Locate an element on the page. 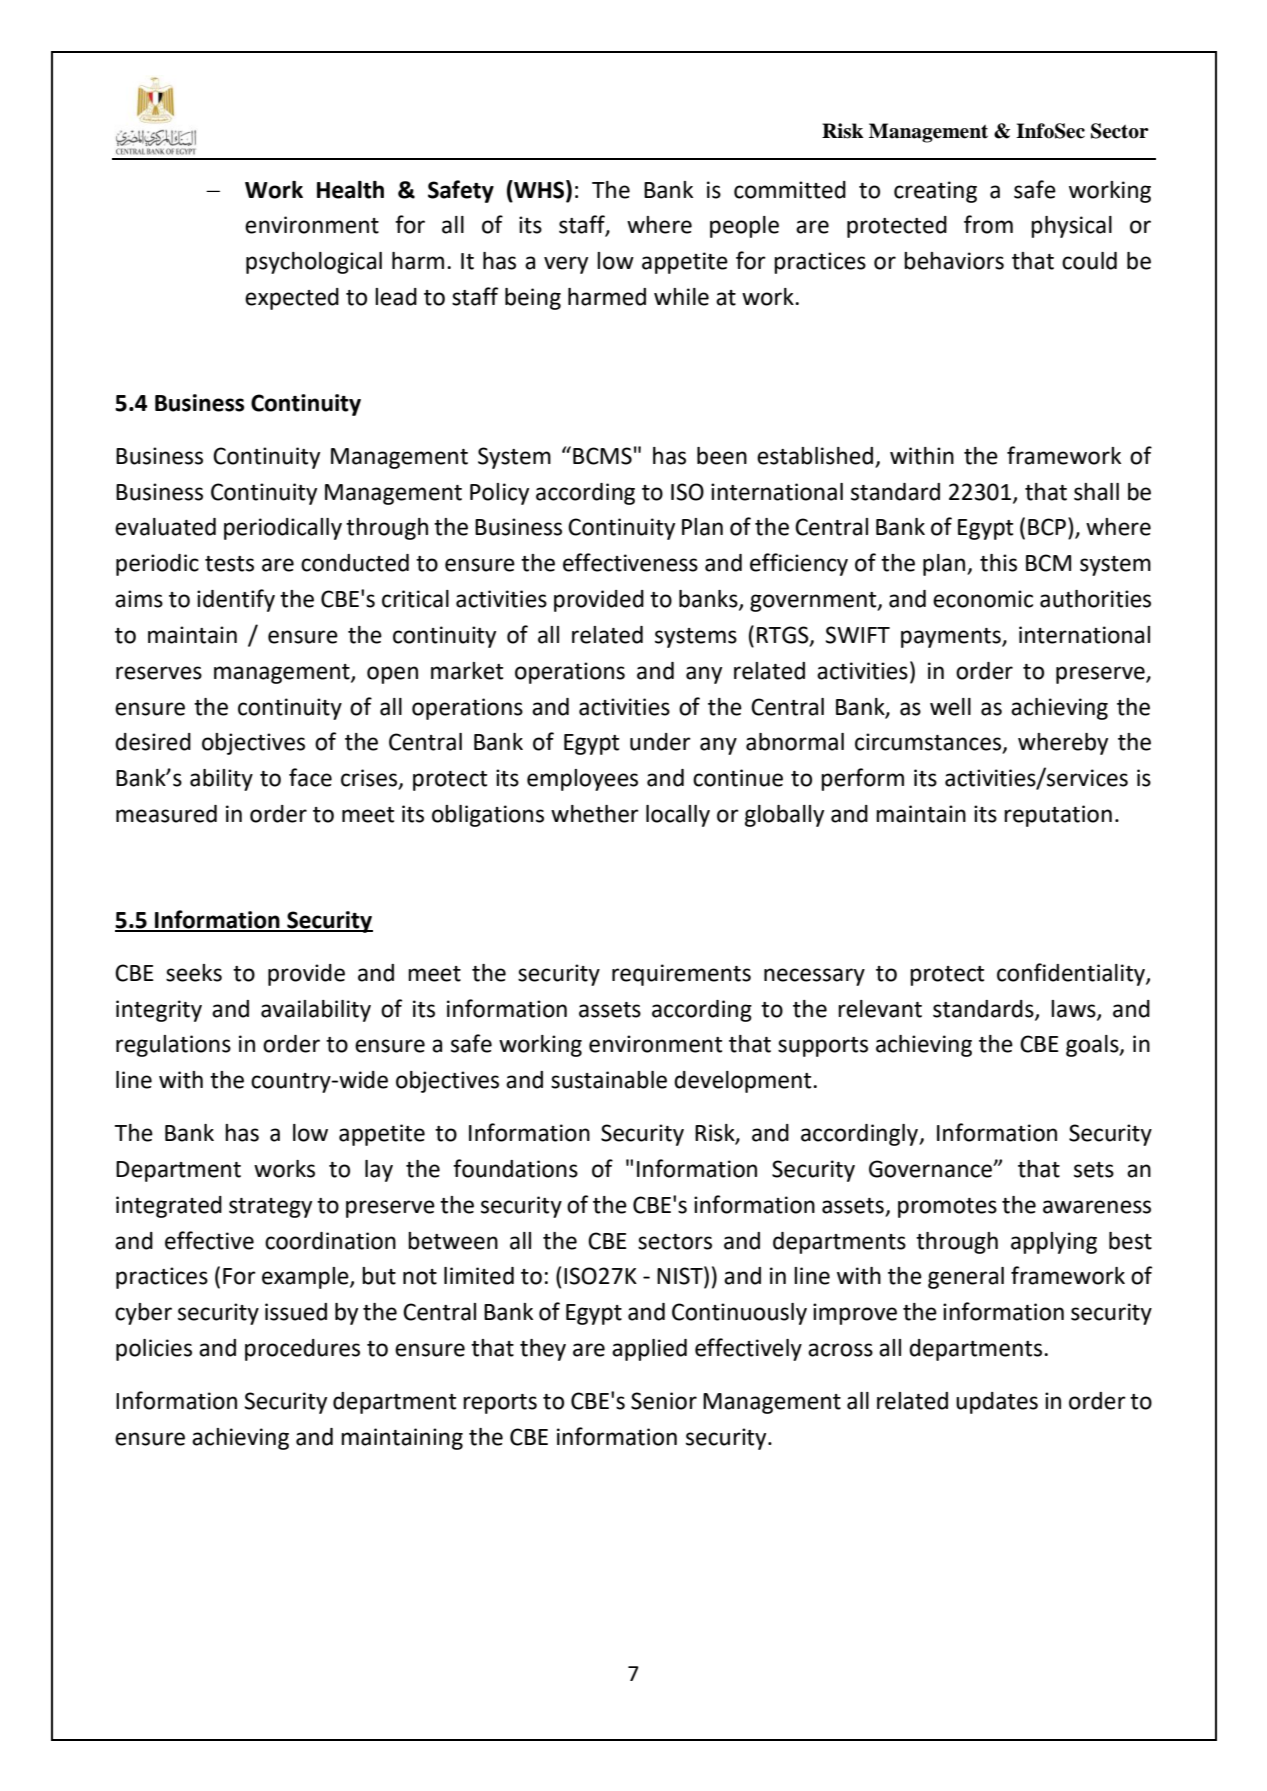 This page has height=1791, width=1267. from is located at coordinates (988, 224).
